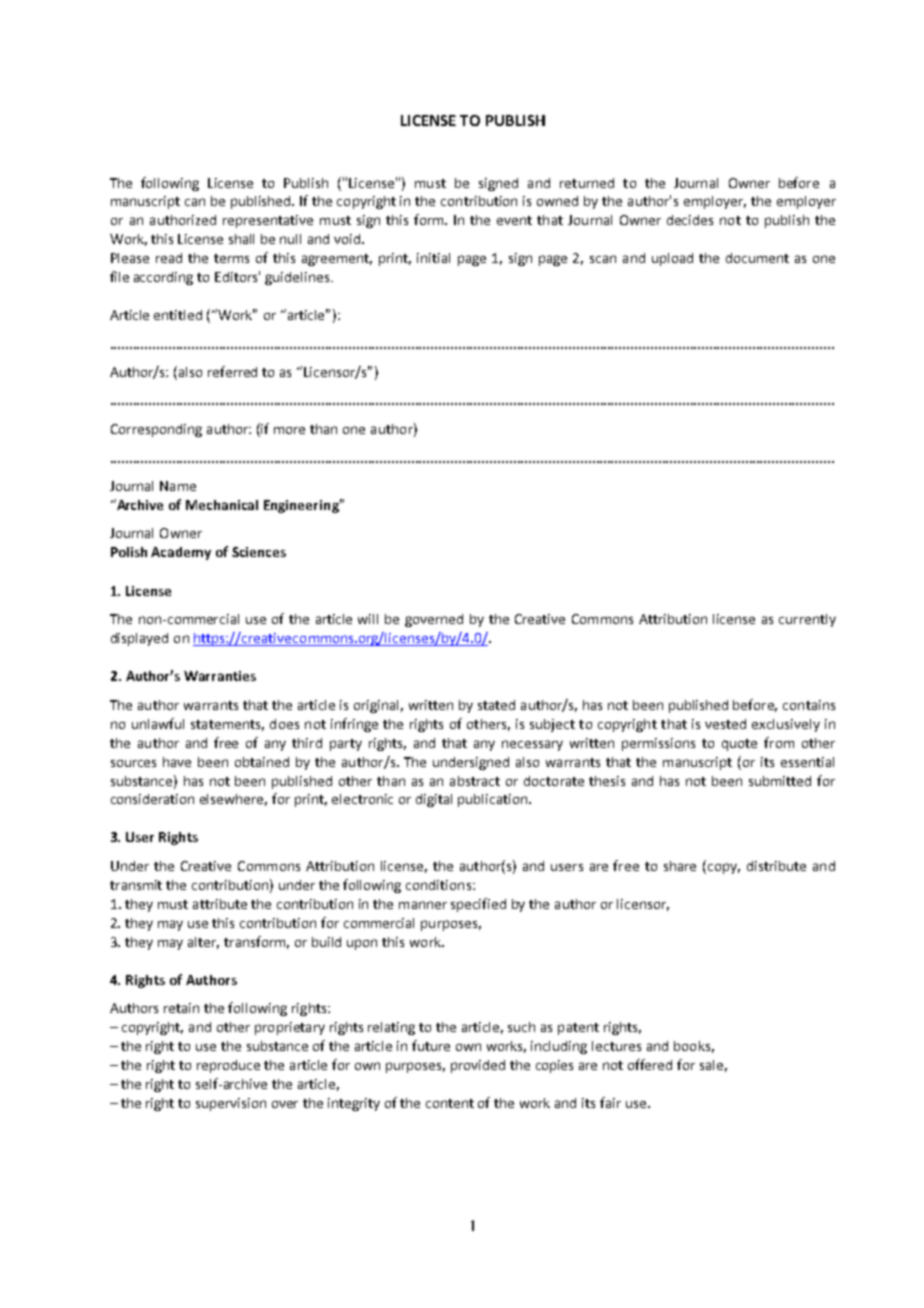 This screenshot has height=1308, width=924. I want to click on reproduce, so click(228, 1066).
